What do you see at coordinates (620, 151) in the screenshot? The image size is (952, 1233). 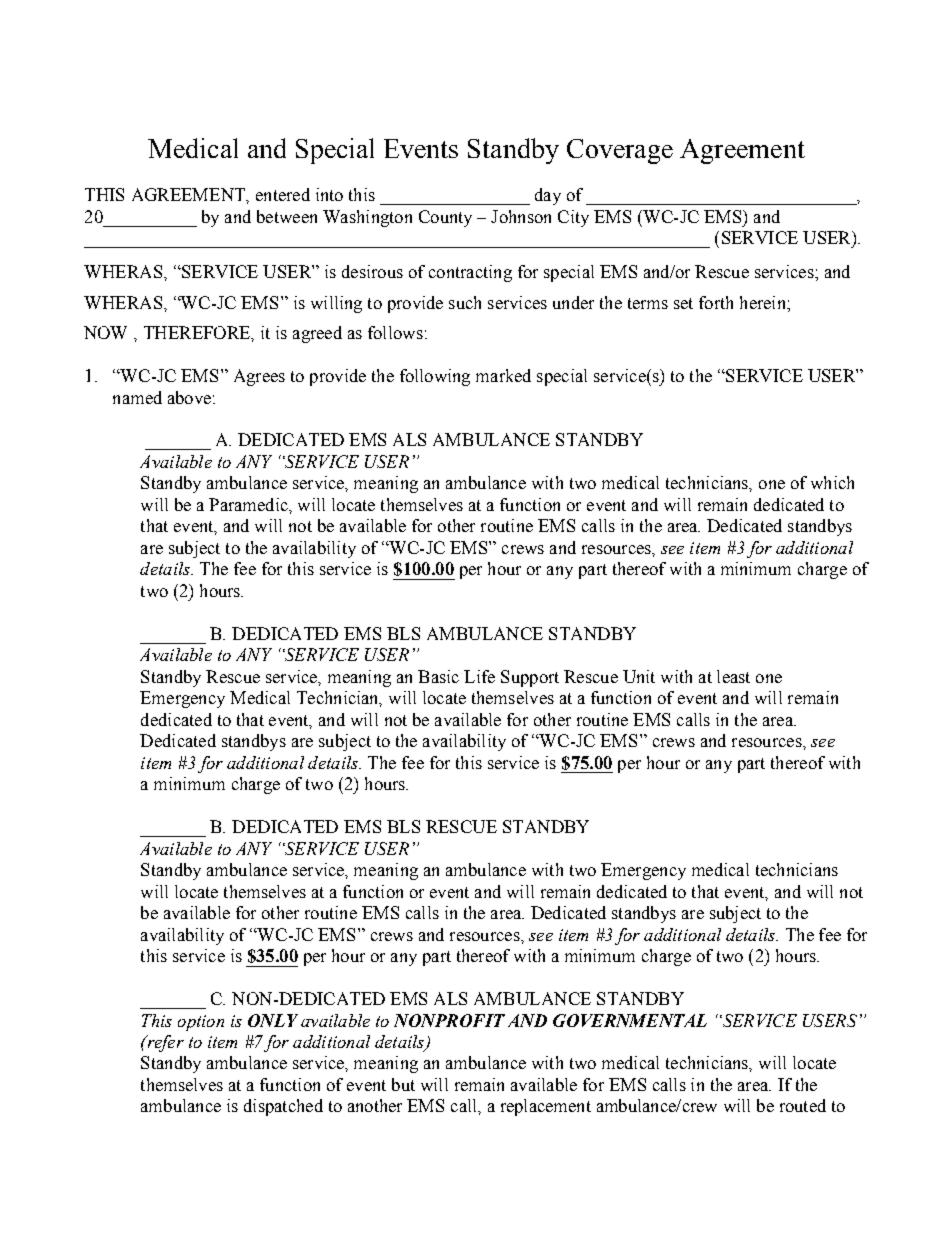 I see `Coverage` at bounding box center [620, 151].
